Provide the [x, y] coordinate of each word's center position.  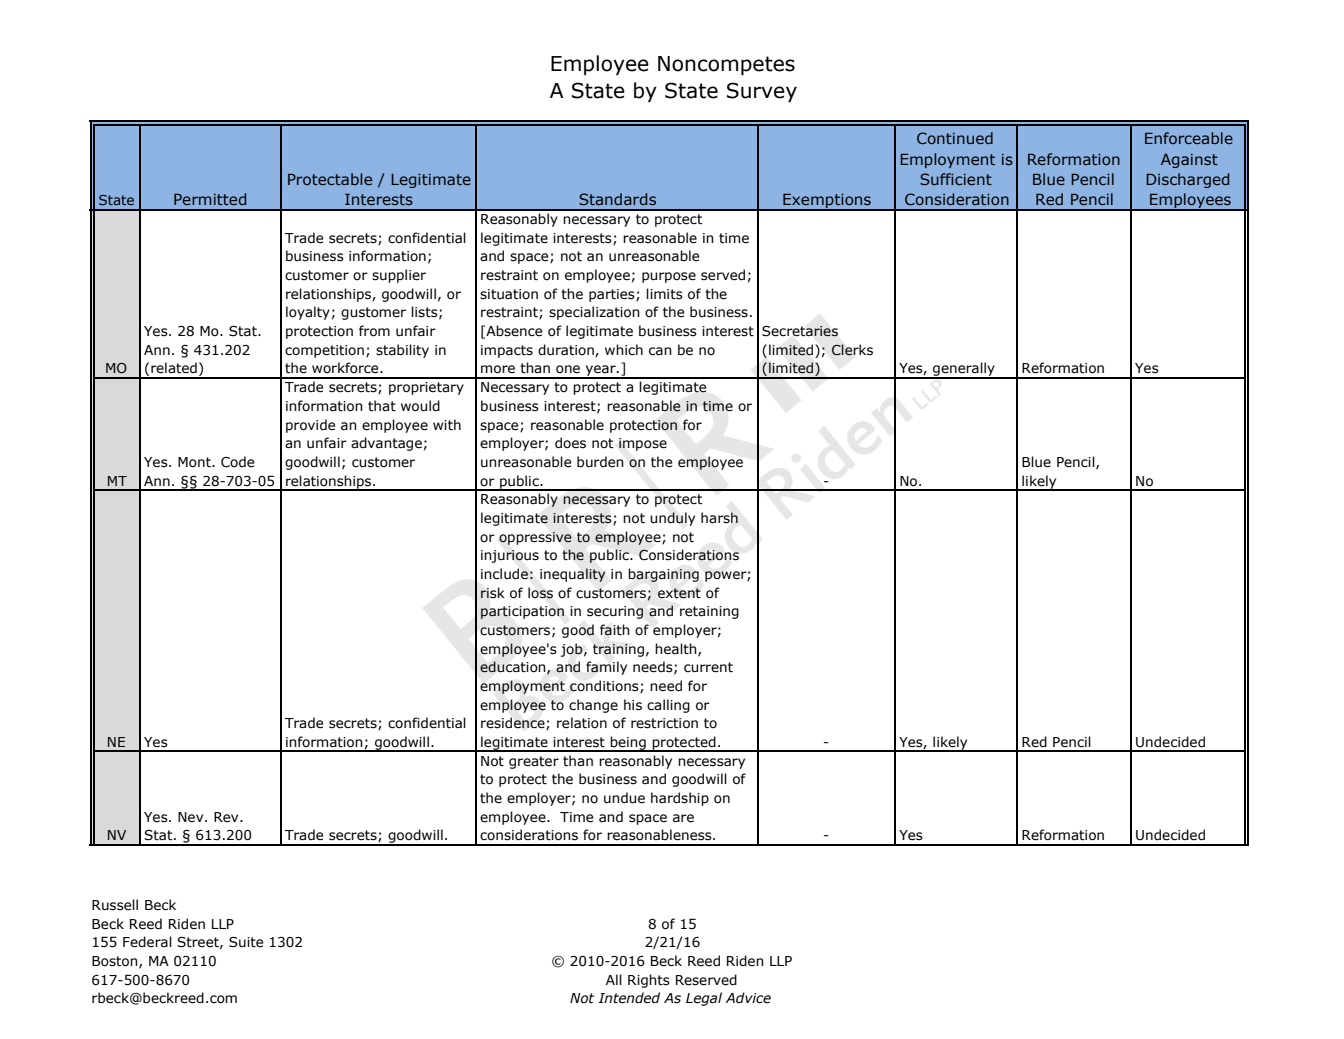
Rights [649, 981]
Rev [227, 817]
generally [964, 370]
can [660, 351]
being [628, 744]
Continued [955, 138]
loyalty [308, 313]
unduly [672, 519]
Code [237, 462]
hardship [680, 799]
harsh [719, 518]
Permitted [210, 199]
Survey [762, 92]
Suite [246, 942]
